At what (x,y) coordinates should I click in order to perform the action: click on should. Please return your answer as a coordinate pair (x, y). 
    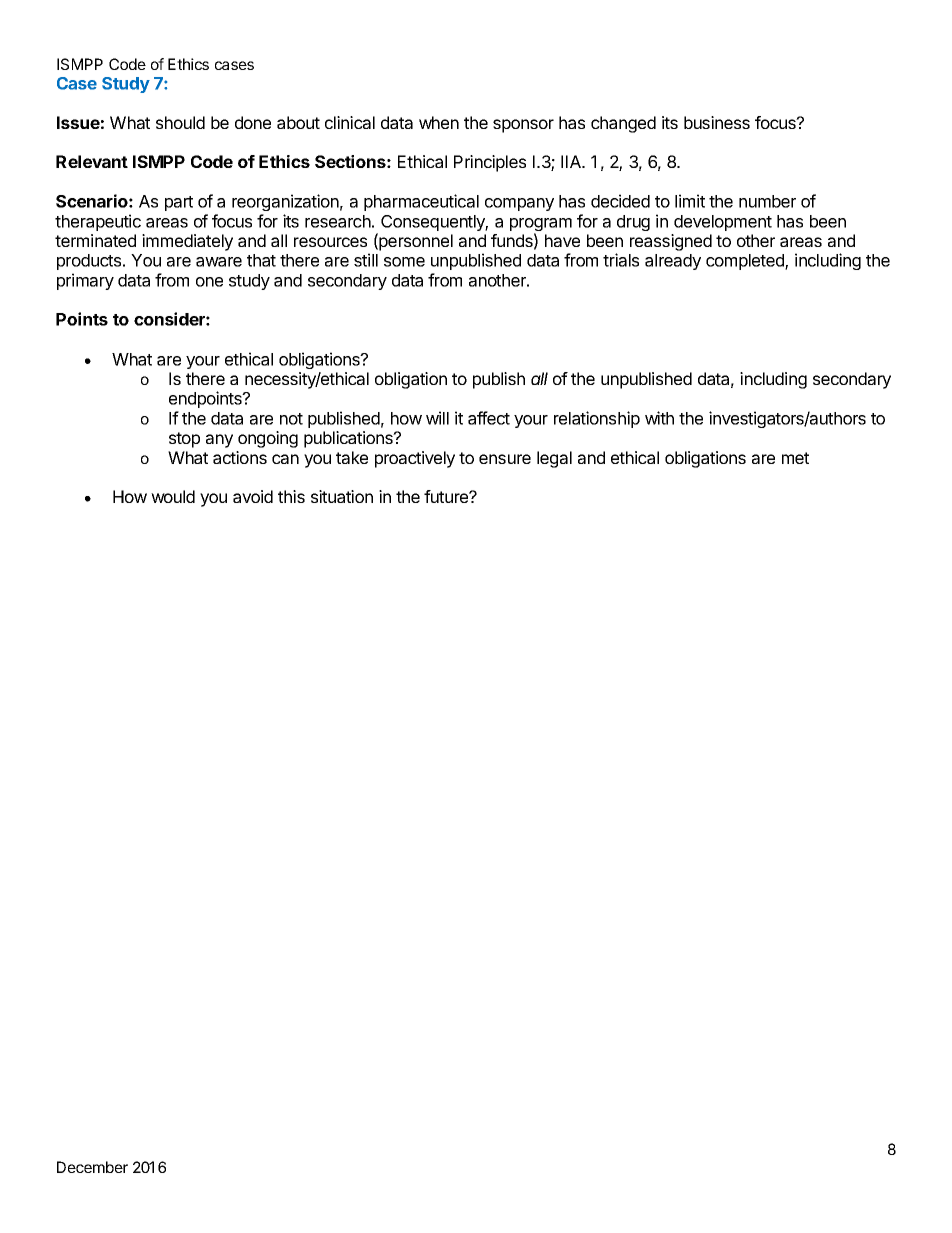
    Looking at the image, I should click on (180, 122).
